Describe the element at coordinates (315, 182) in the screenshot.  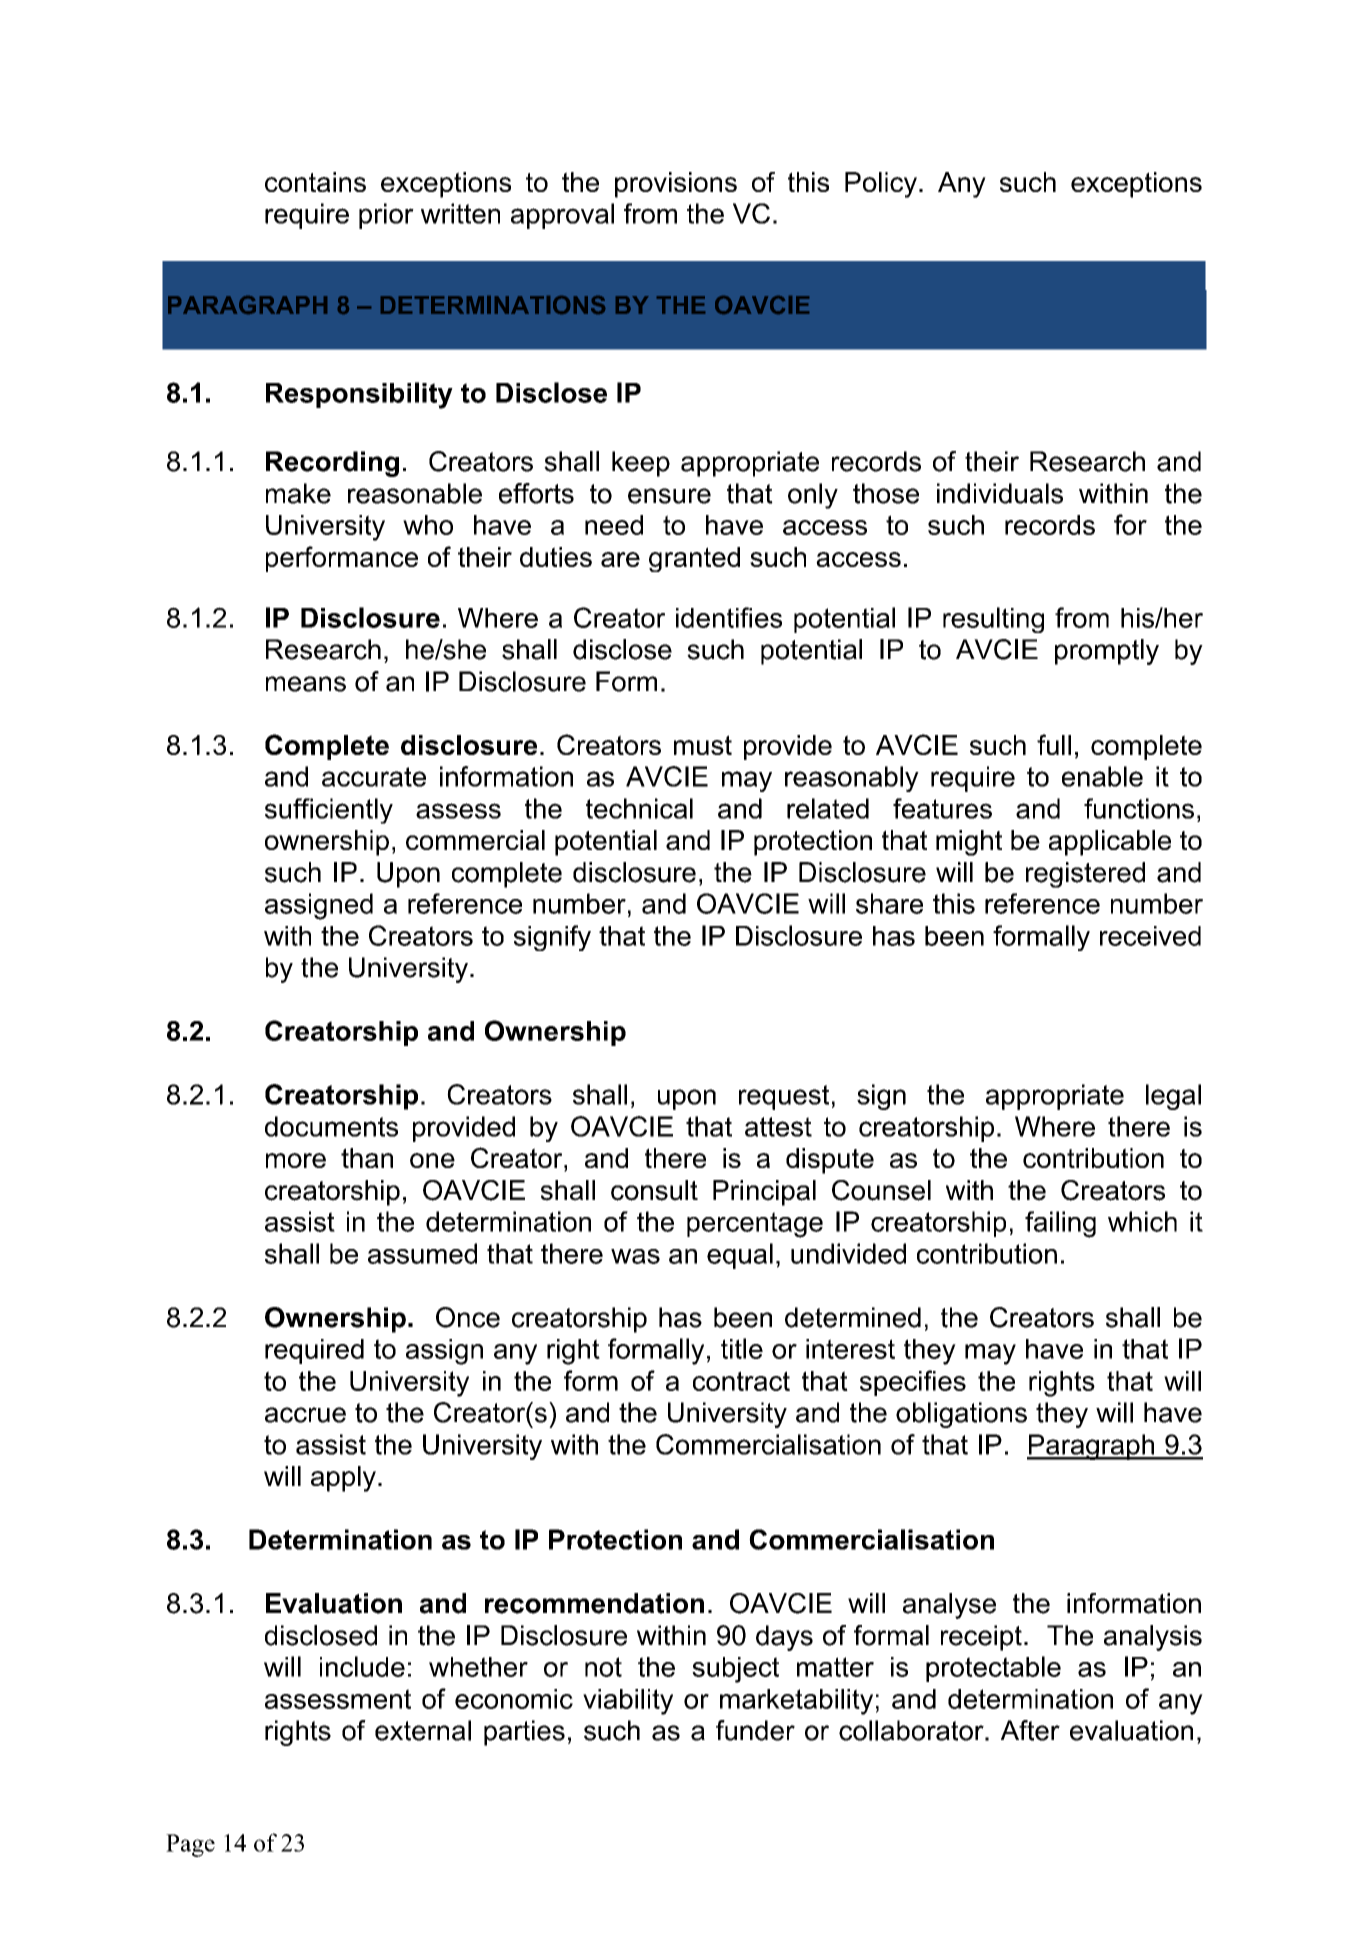
I see `contains` at that location.
